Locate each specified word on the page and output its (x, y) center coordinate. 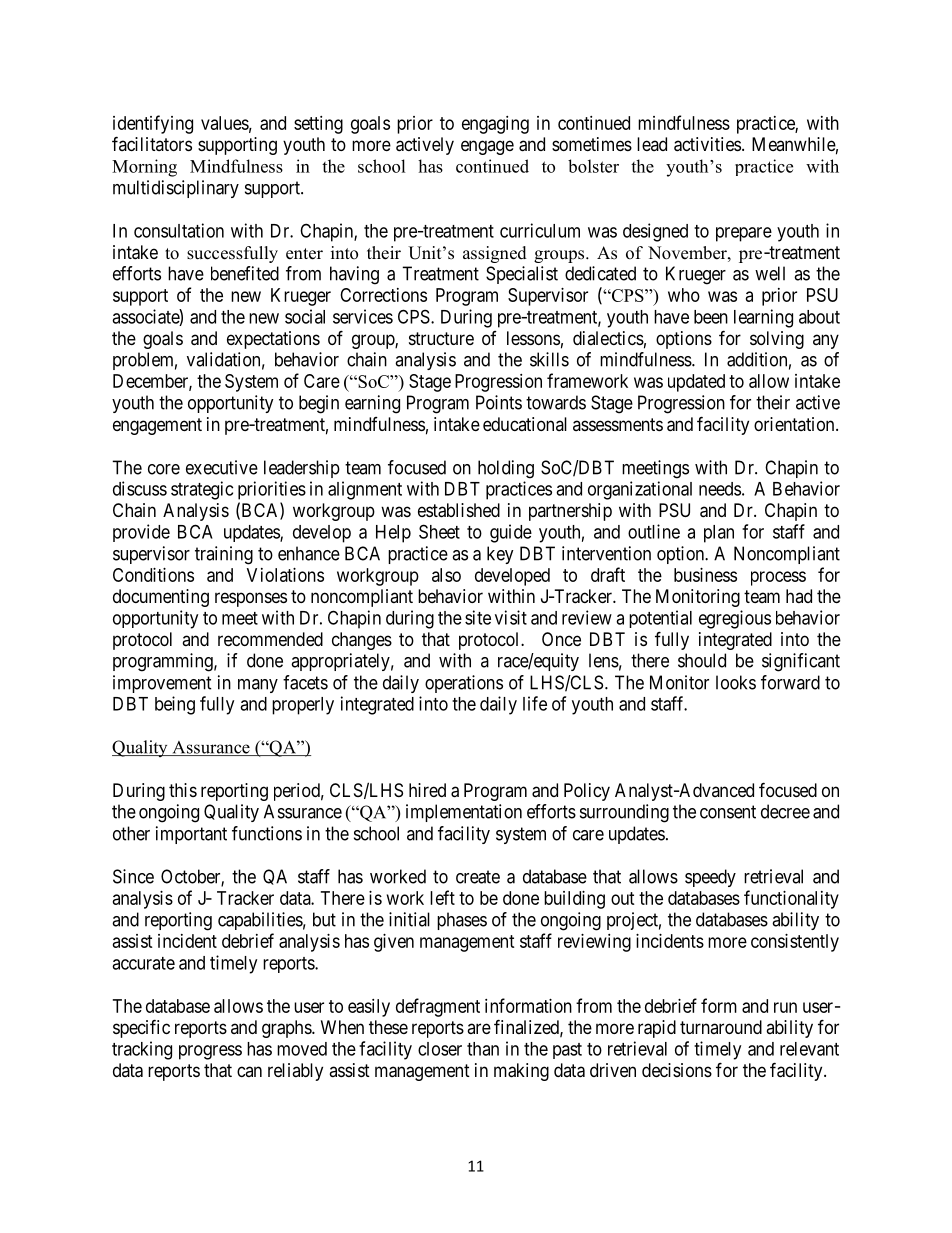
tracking (142, 1050)
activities (707, 144)
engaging (495, 125)
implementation (464, 813)
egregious (735, 619)
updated (696, 383)
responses (251, 599)
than (483, 1049)
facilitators (152, 143)
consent (728, 812)
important (191, 835)
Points (499, 402)
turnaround (721, 1027)
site (478, 617)
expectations (273, 340)
